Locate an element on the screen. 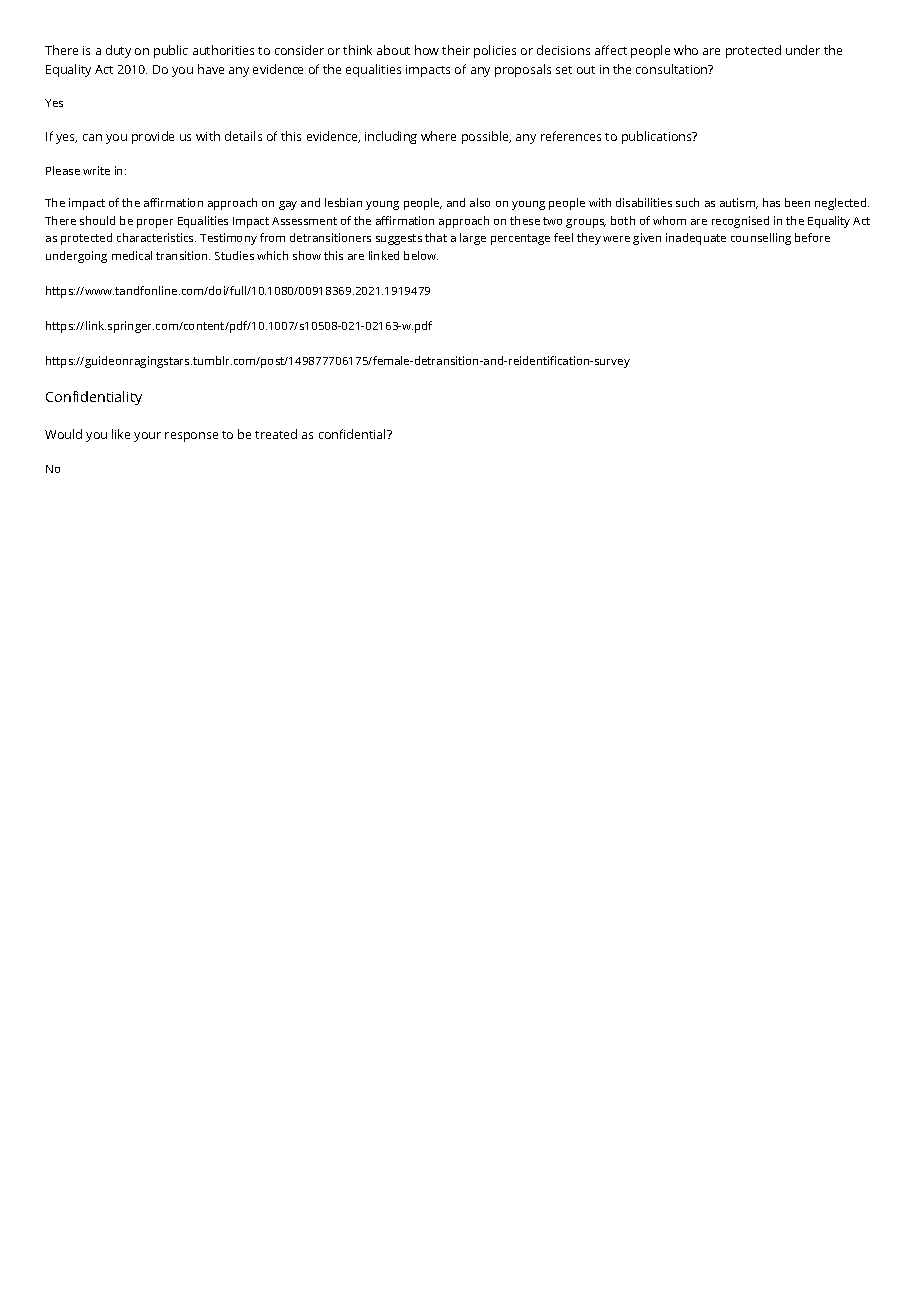 Image resolution: width=924 pixels, height=1308 pixels. duty is located at coordinates (118, 51).
